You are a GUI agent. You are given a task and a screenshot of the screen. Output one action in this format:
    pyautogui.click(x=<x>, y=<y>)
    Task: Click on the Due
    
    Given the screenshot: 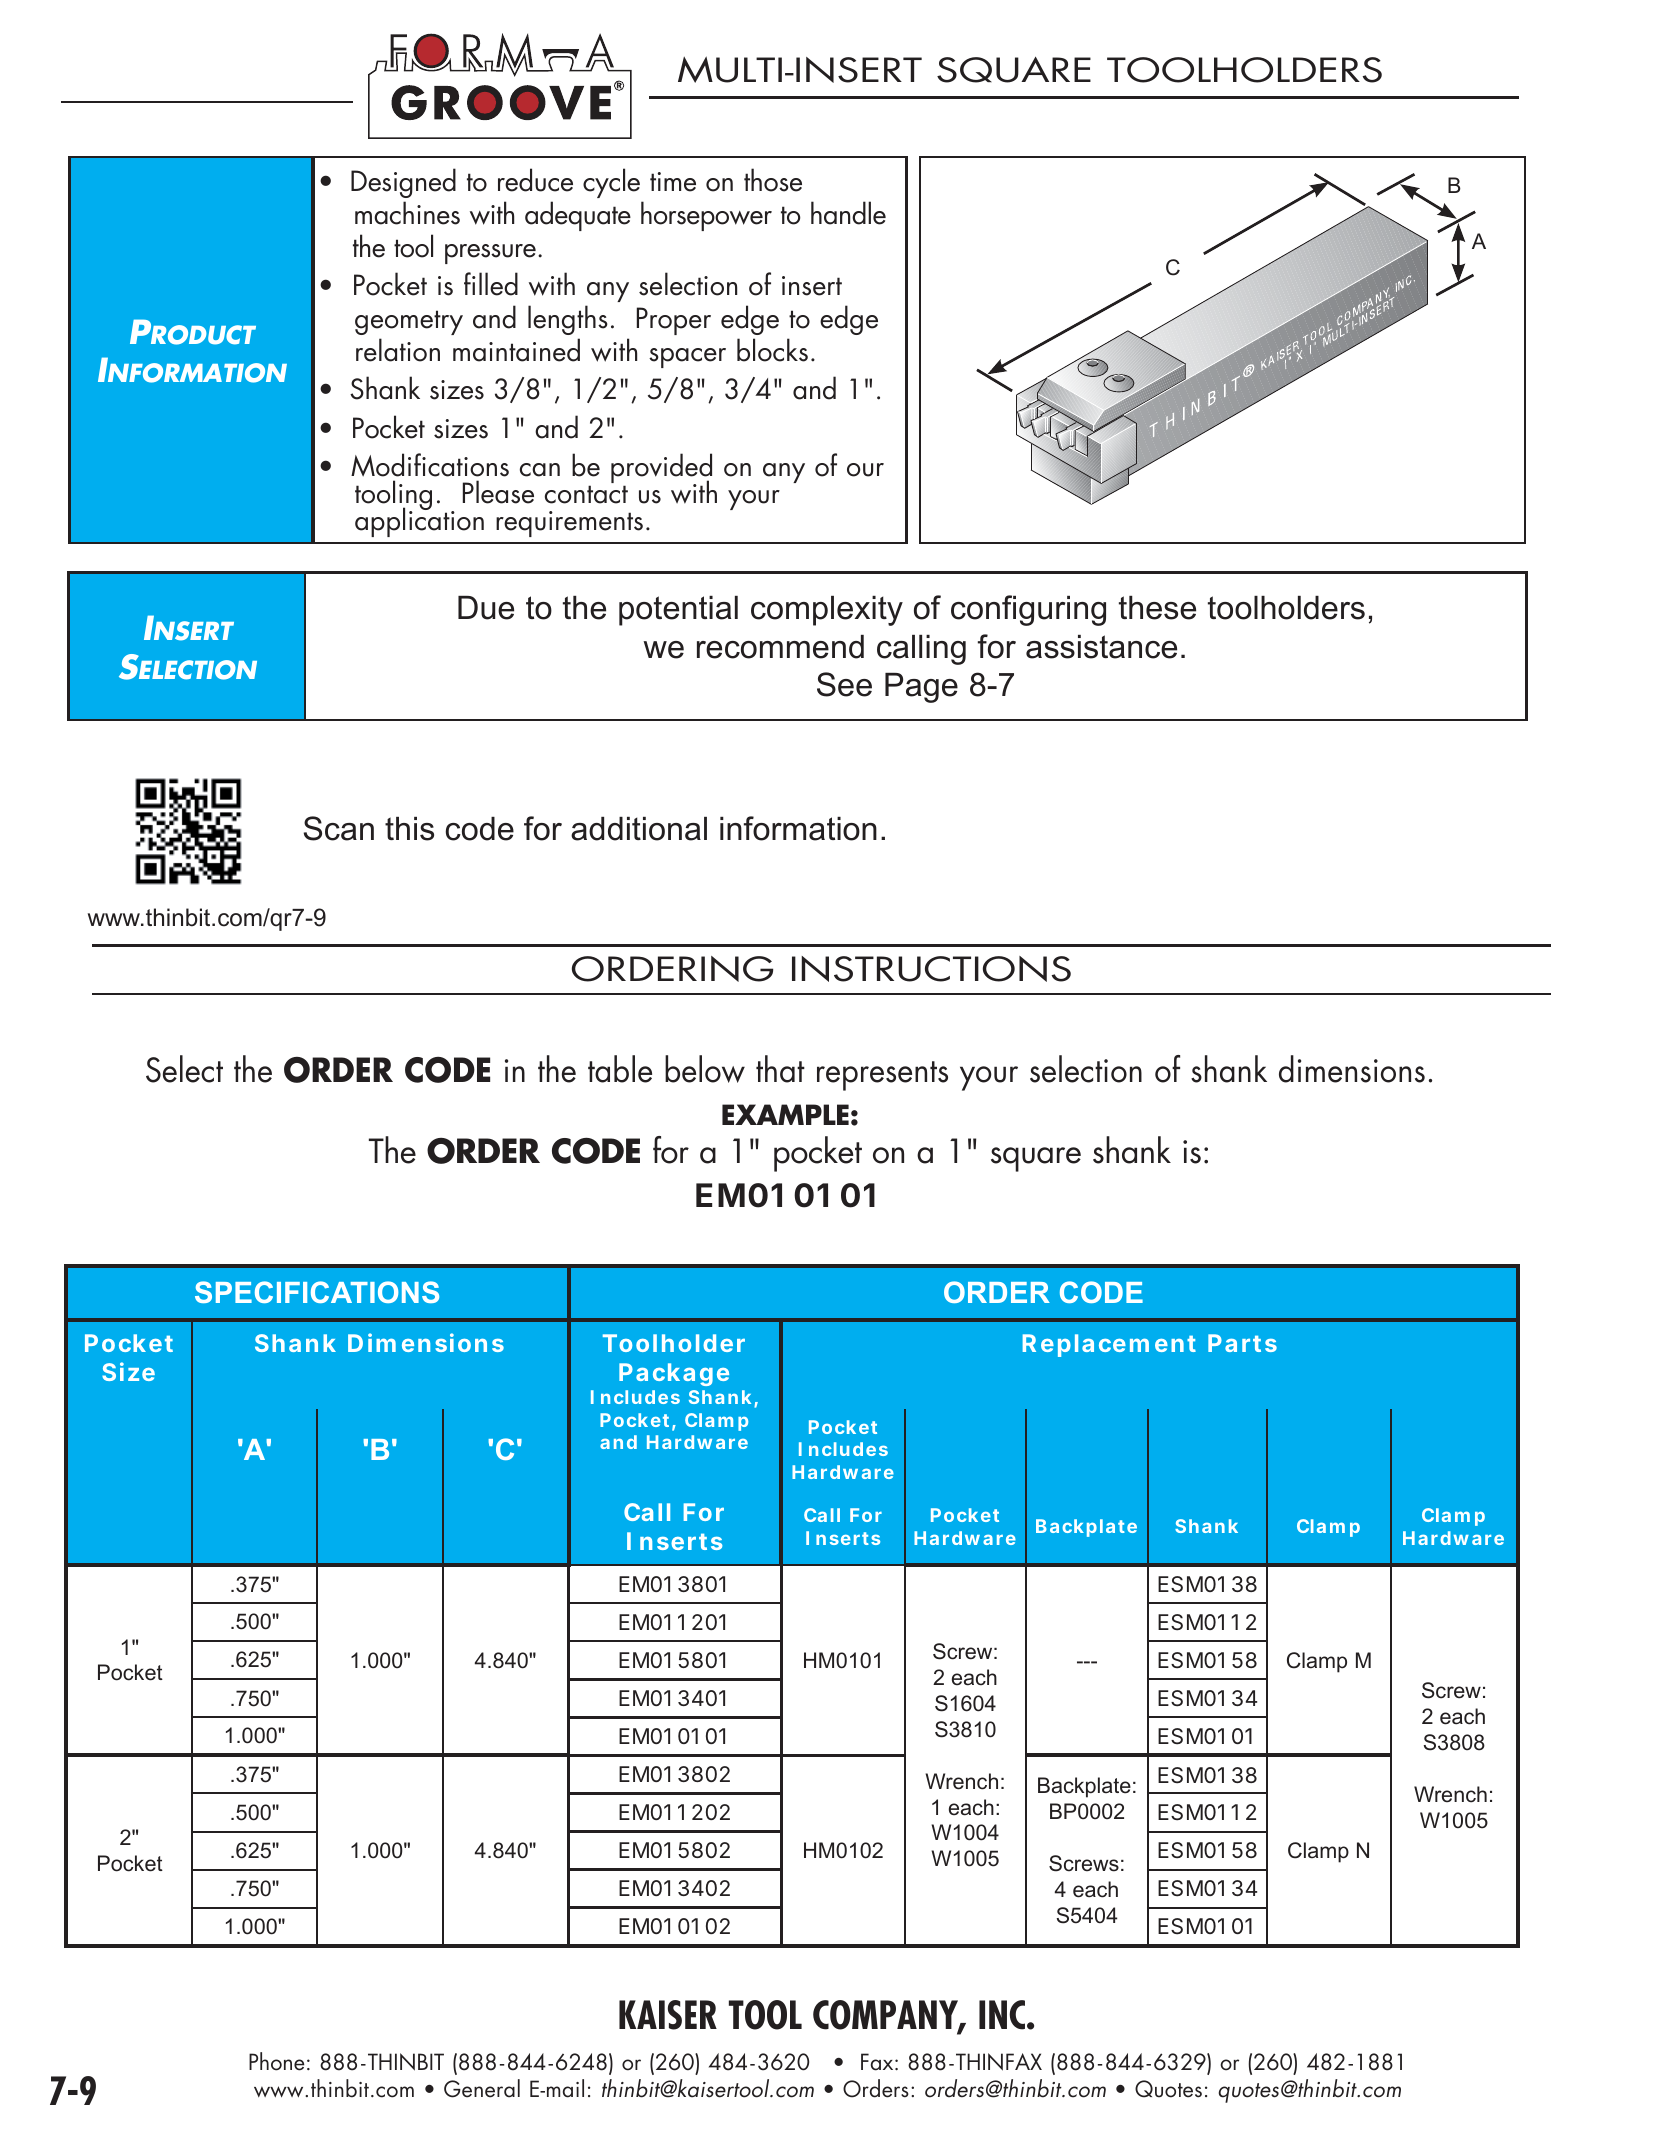 What is the action you would take?
    pyautogui.click(x=486, y=608)
